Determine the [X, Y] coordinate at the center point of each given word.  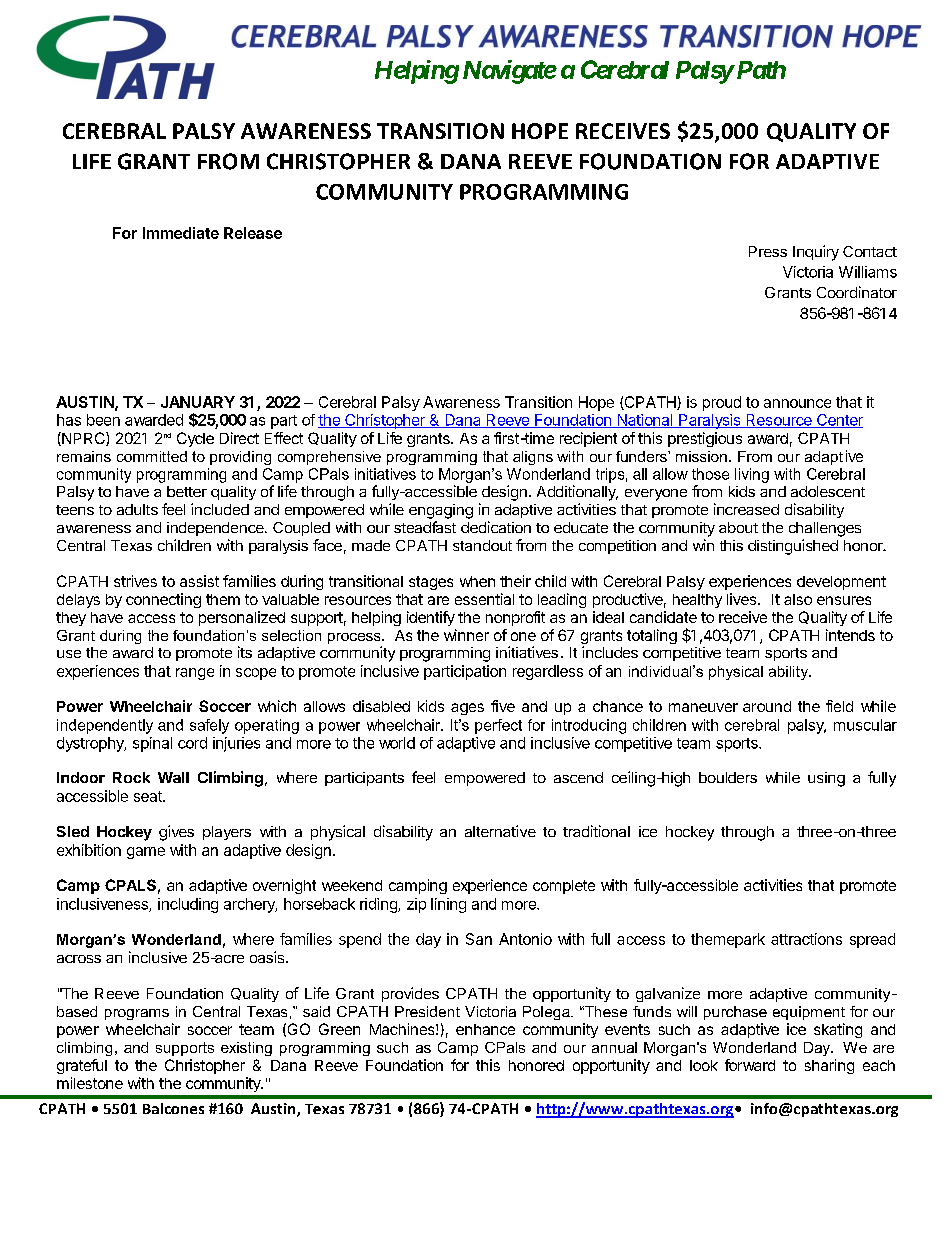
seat [149, 796]
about [738, 527]
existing [246, 1049]
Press [768, 251]
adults [137, 509]
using [826, 779]
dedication [496, 527]
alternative [500, 831]
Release [253, 233]
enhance [485, 1029]
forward [750, 1065]
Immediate [181, 233]
